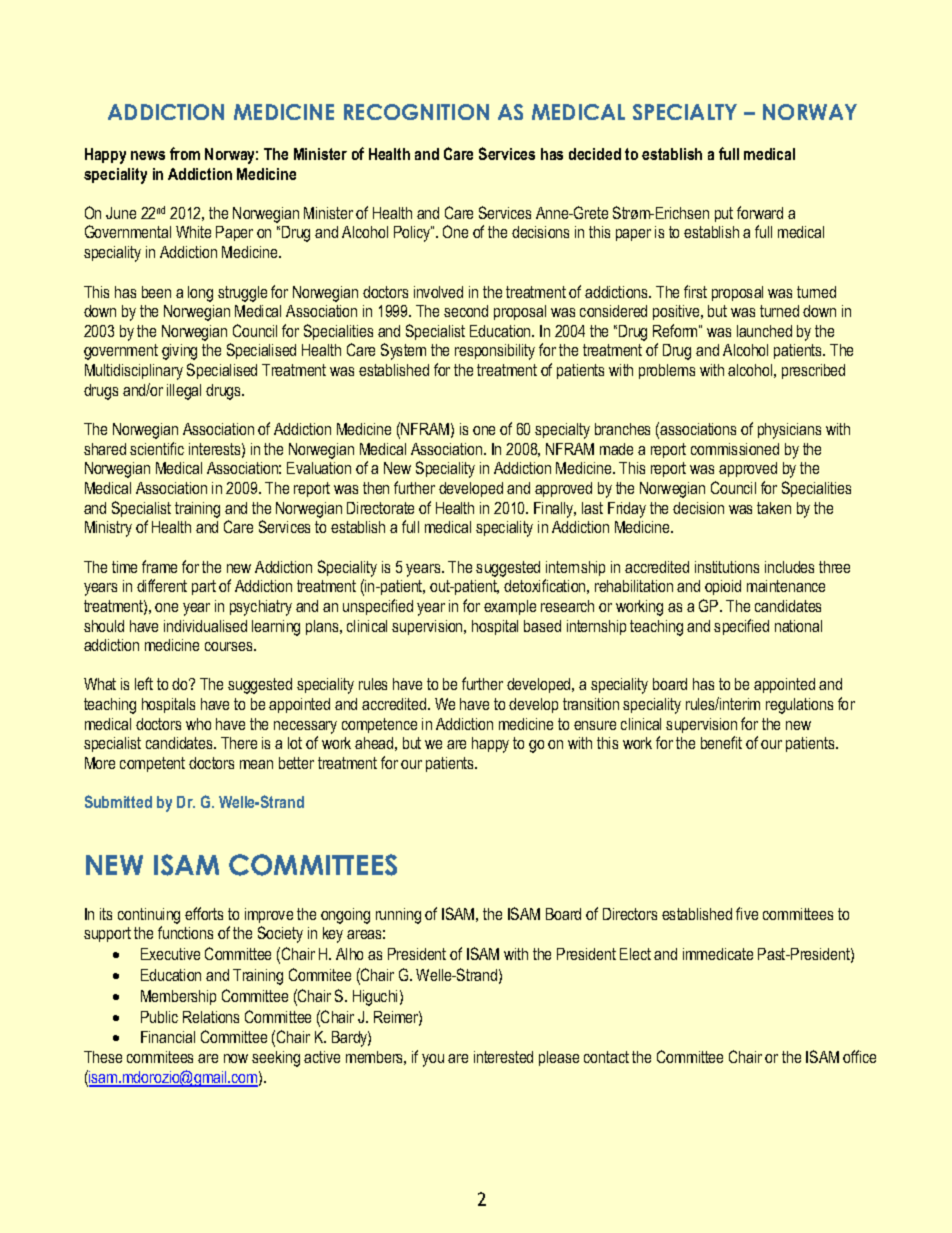  Describe the element at coordinates (157, 448) in the screenshot. I see `scientific` at that location.
